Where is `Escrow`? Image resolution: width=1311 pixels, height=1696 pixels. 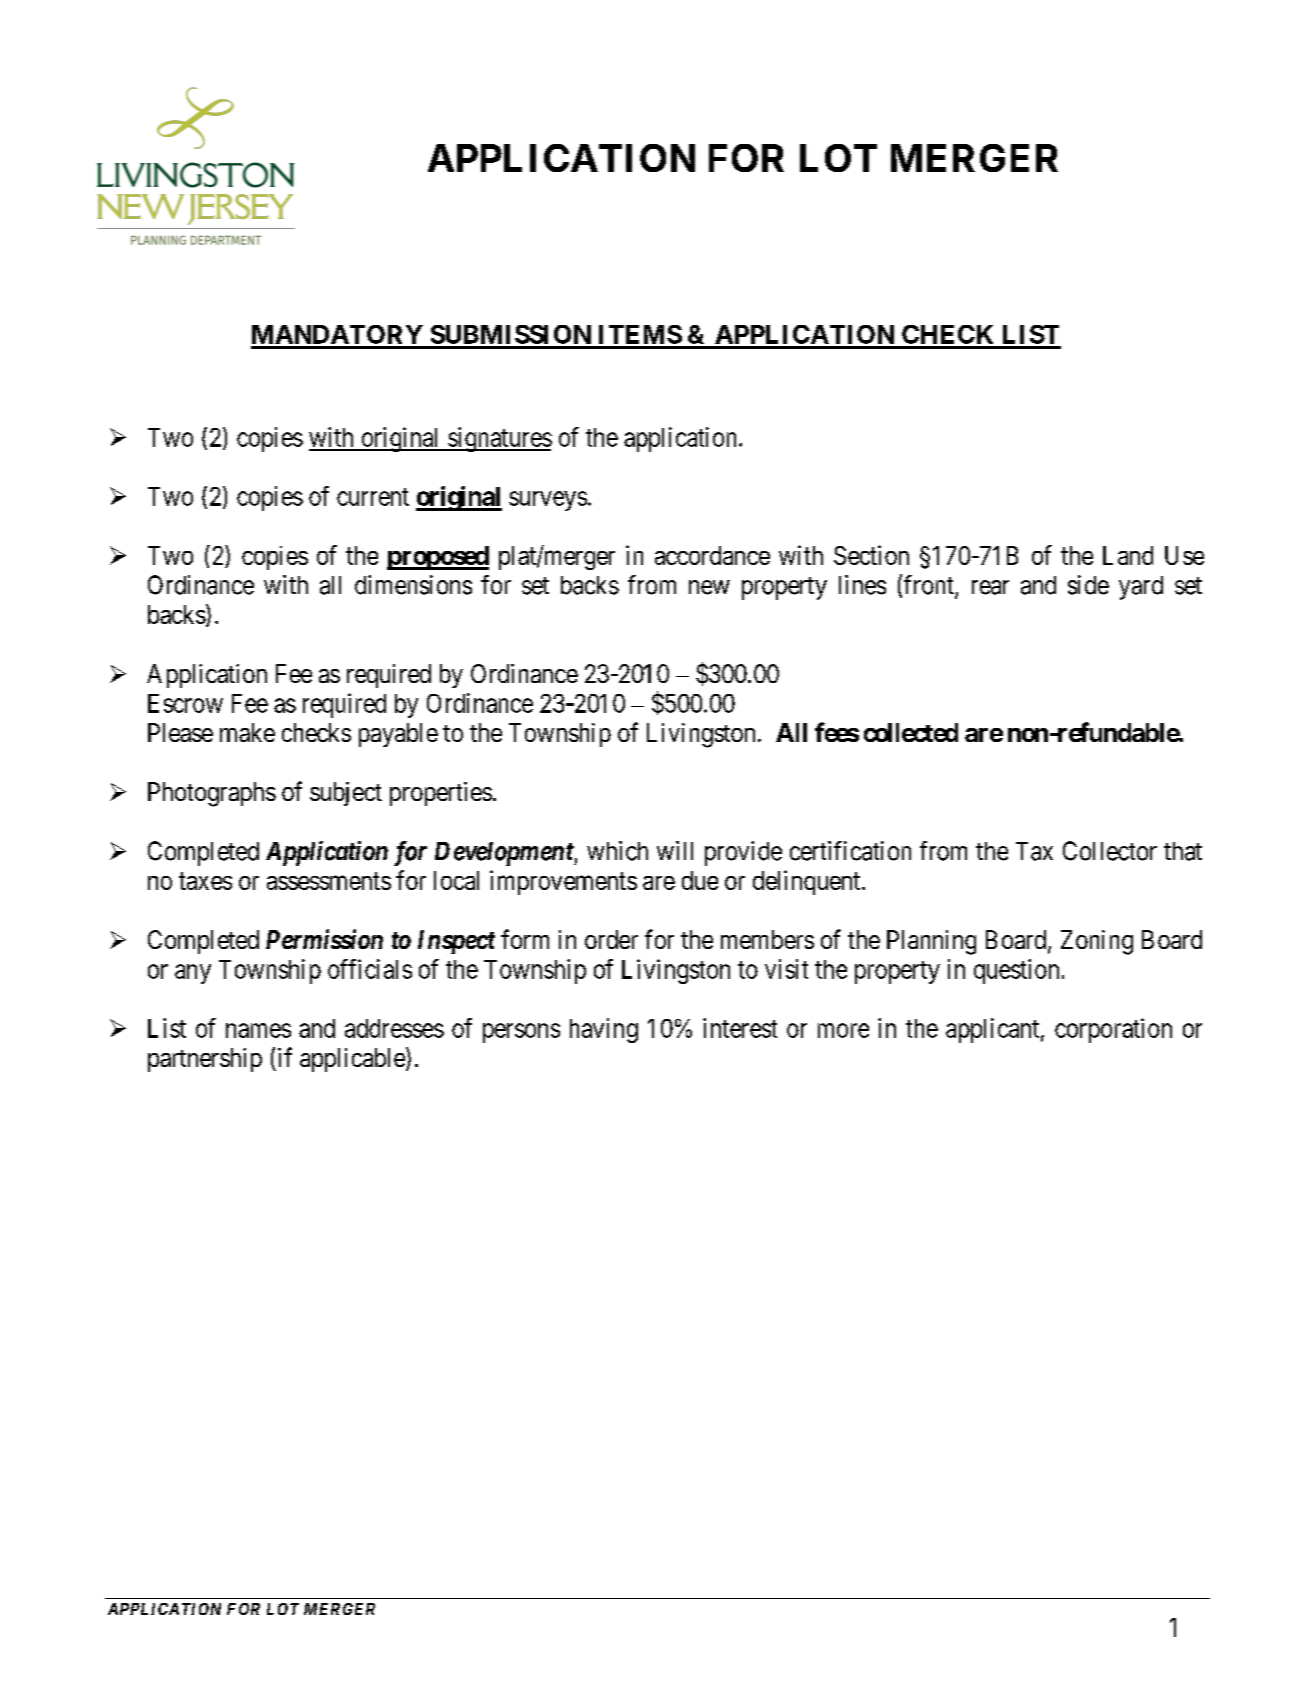 Escrow is located at coordinates (185, 703).
